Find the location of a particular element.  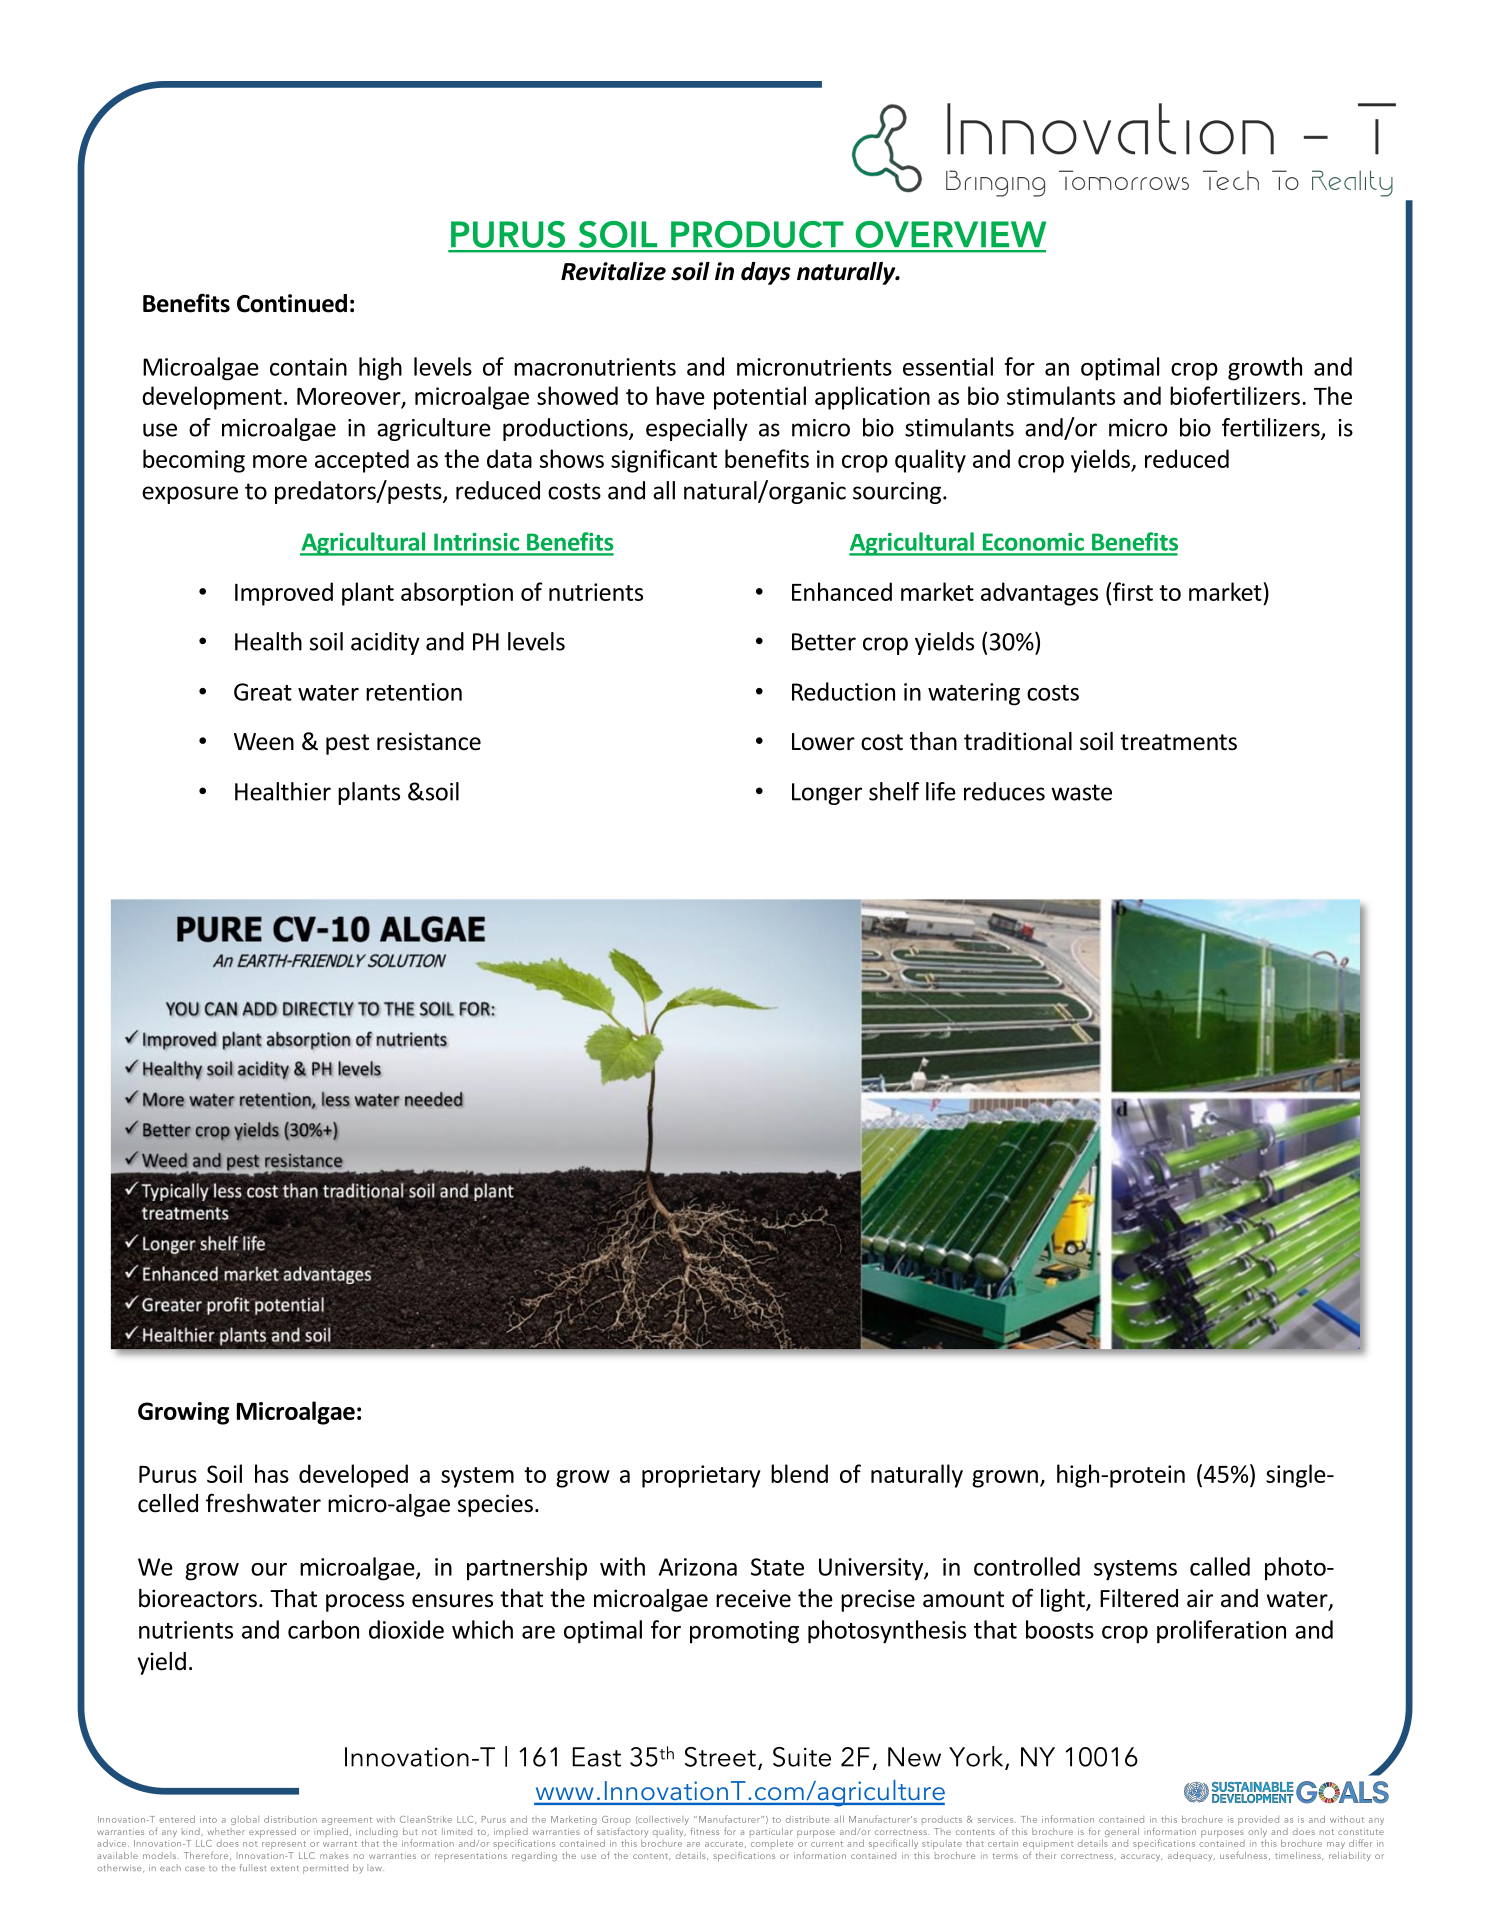

Continued is located at coordinates (292, 303).
